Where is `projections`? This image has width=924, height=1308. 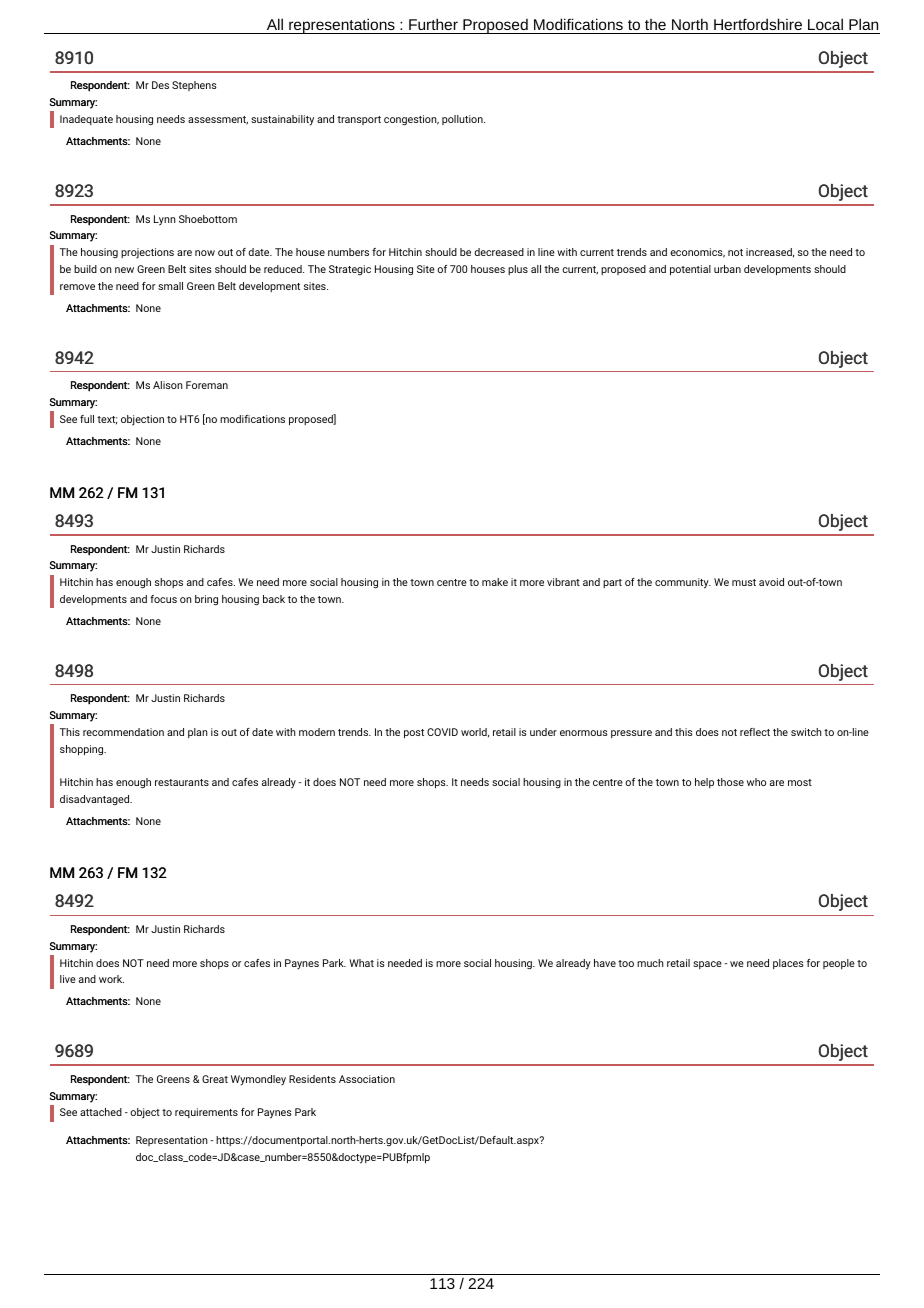
projections is located at coordinates (147, 253).
